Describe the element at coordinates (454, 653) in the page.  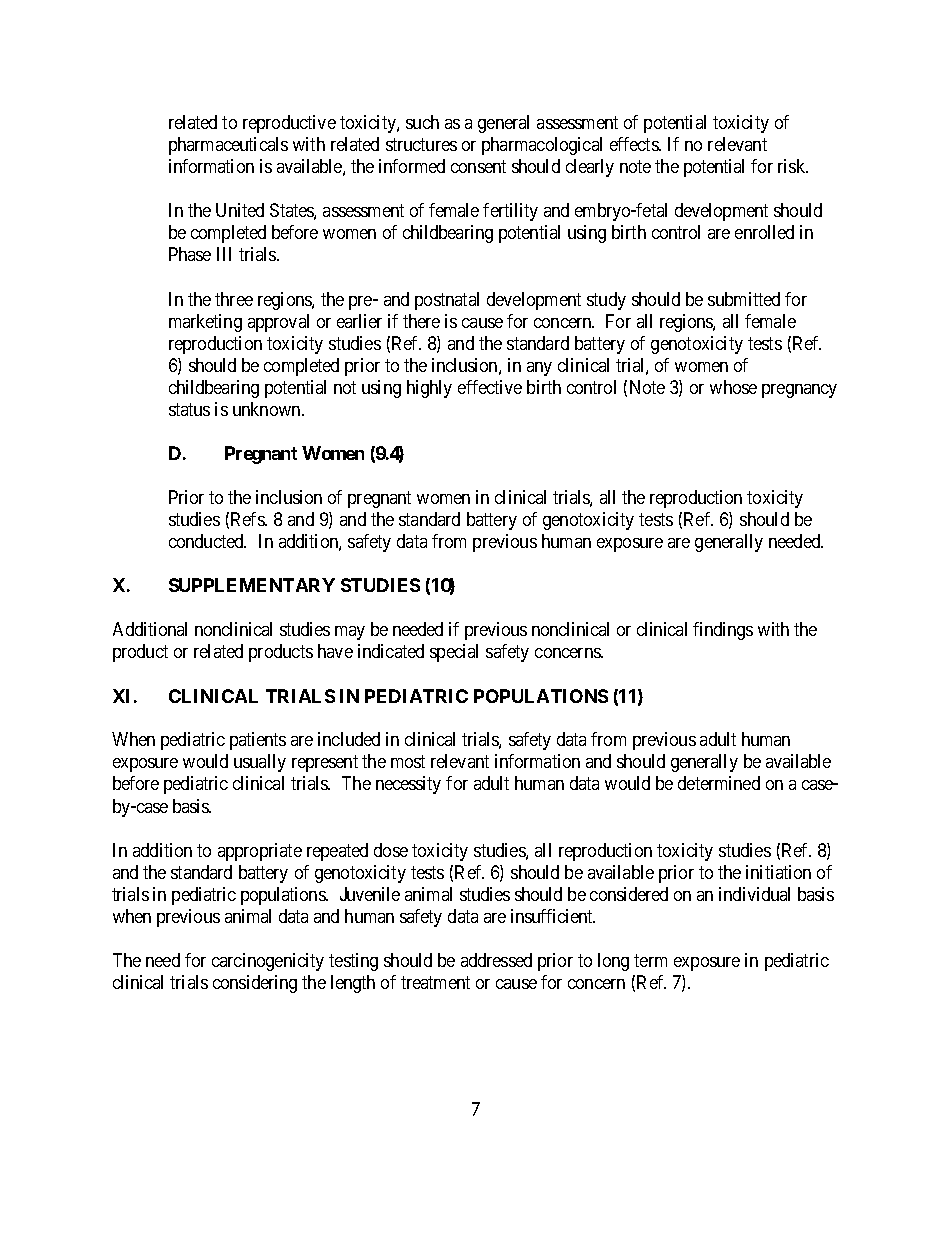
I see `special` at that location.
